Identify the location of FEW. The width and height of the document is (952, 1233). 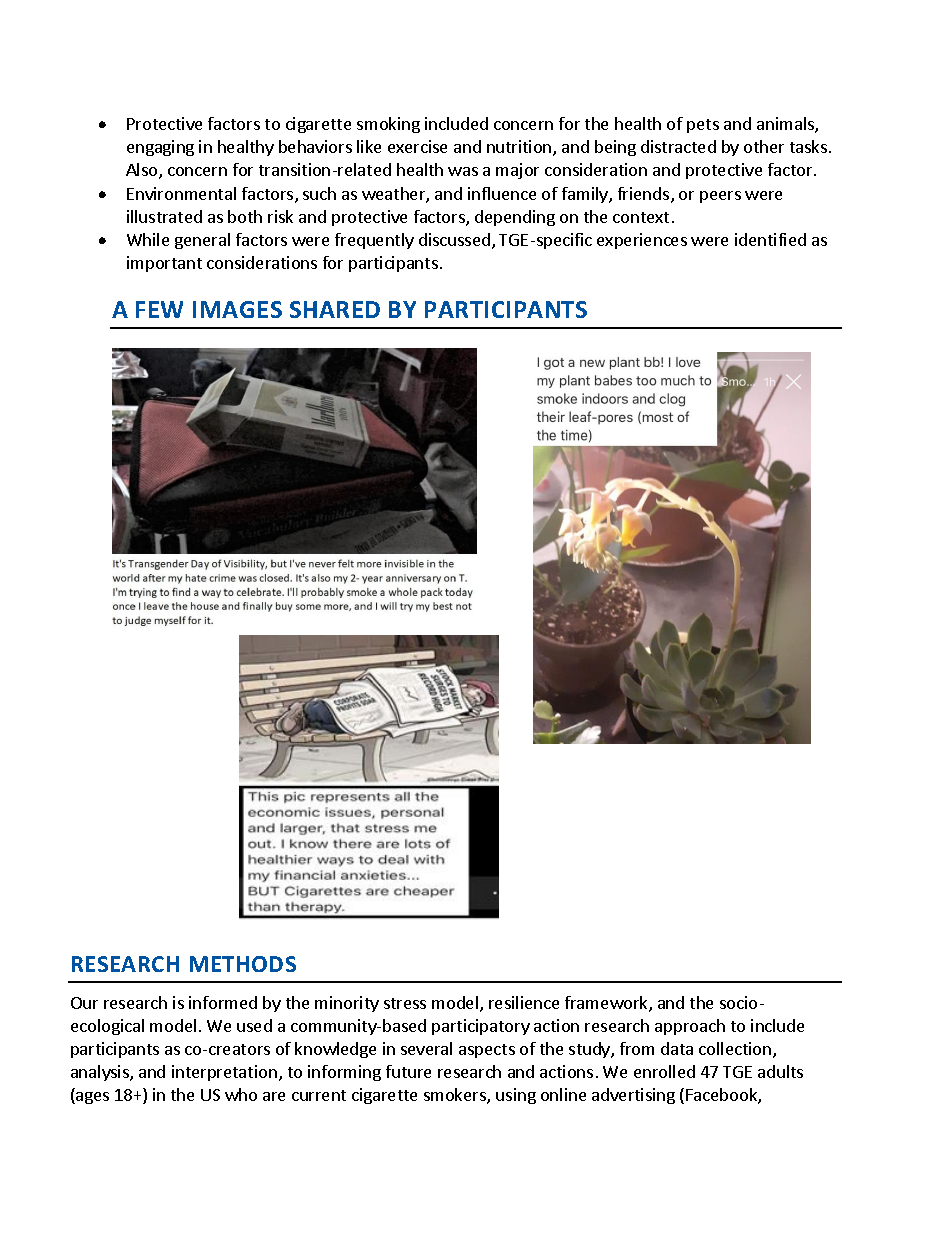
(159, 309).
